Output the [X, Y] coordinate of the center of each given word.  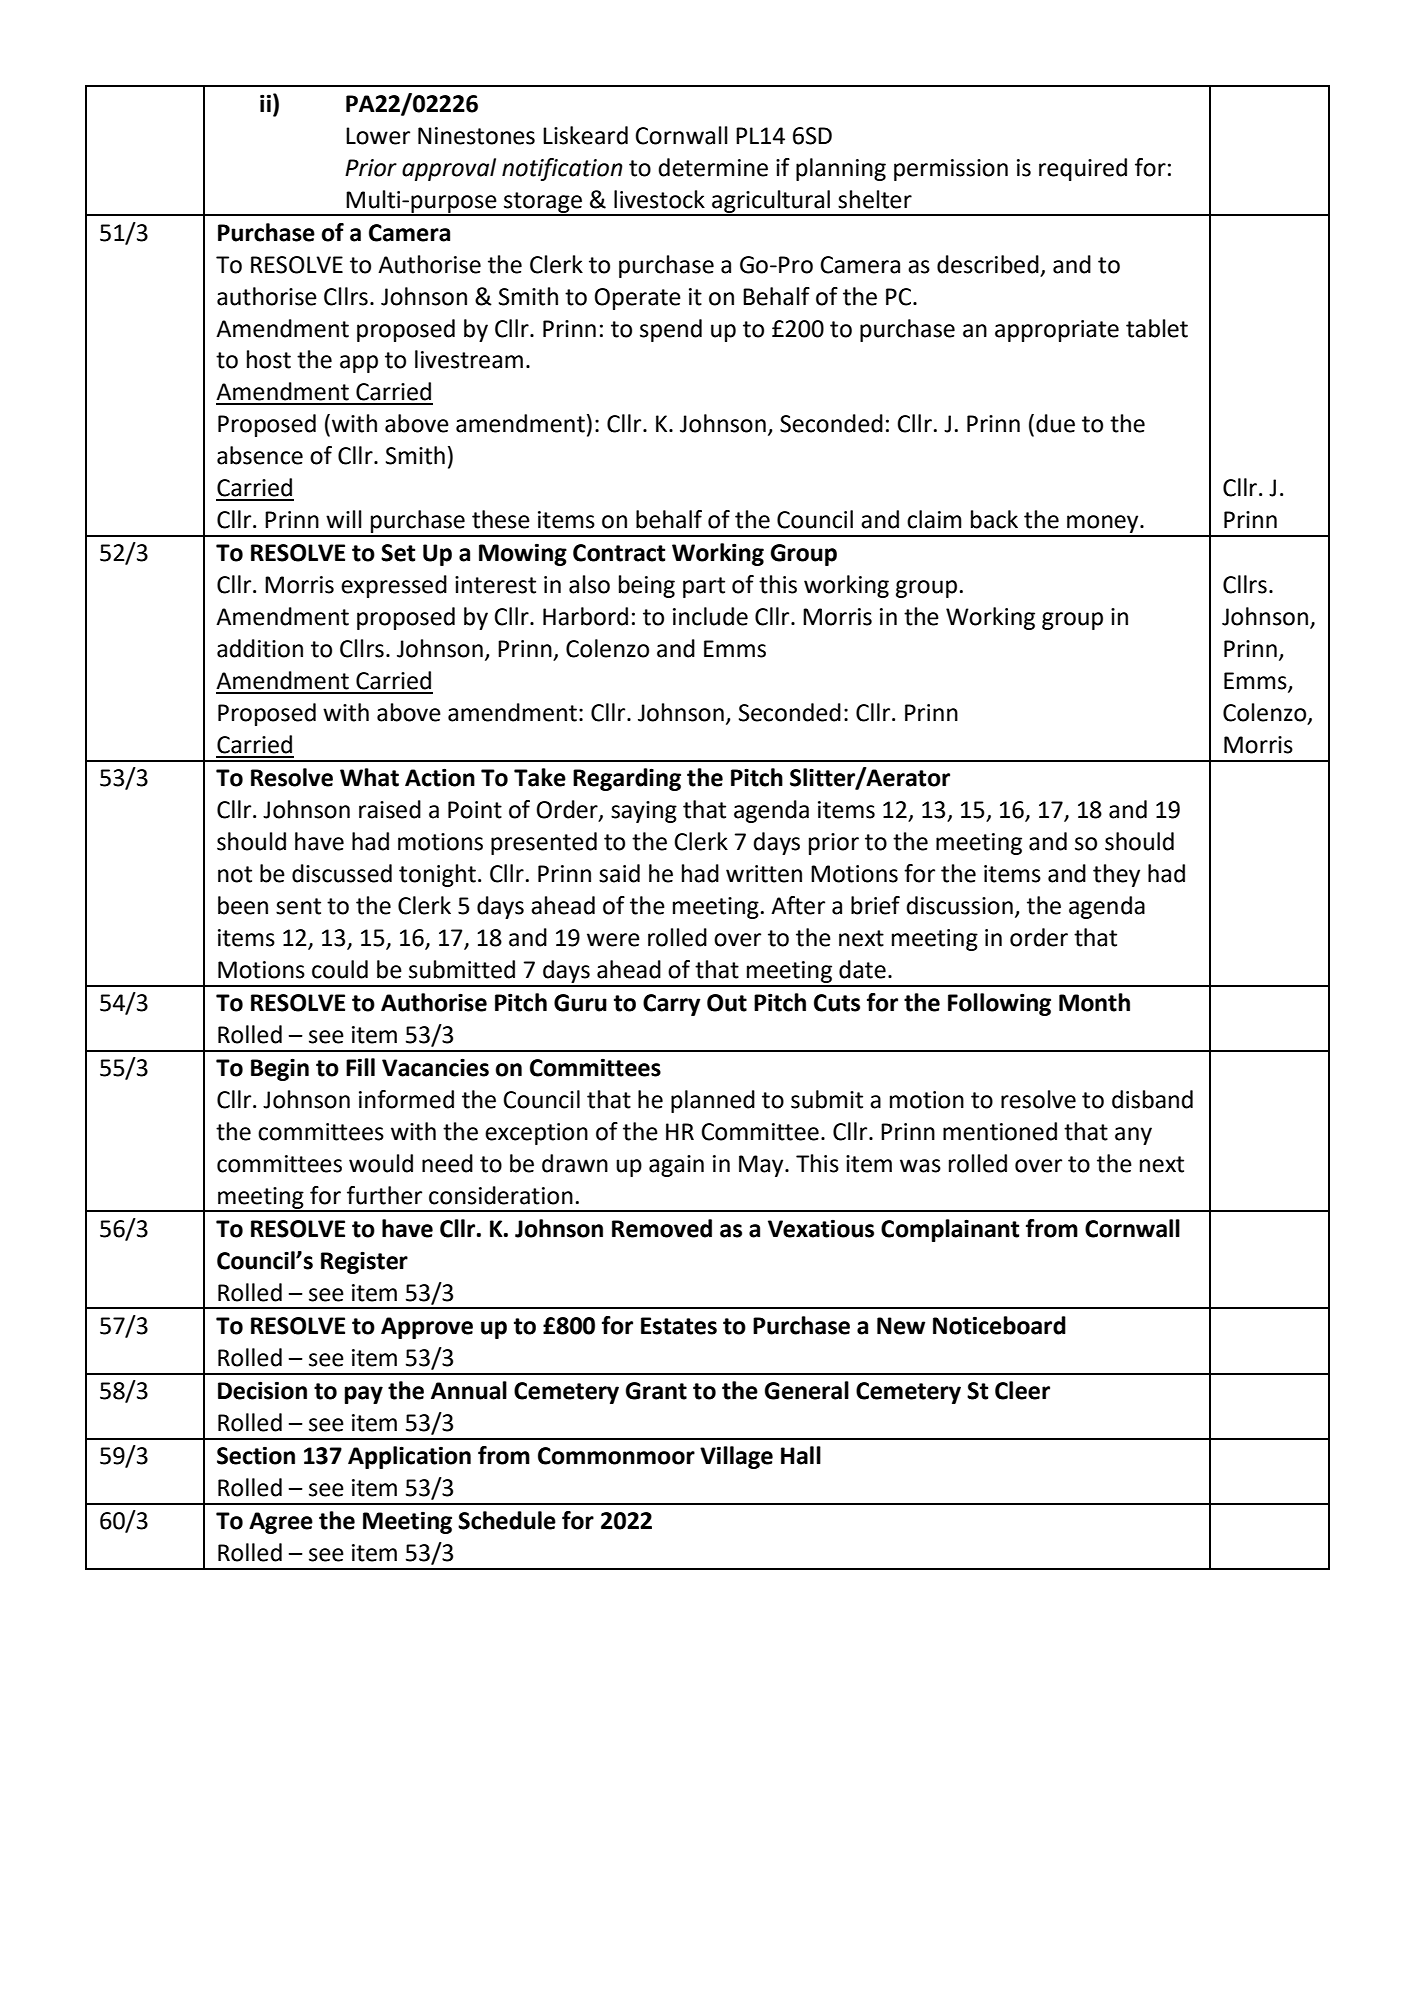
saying [644, 812]
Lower [378, 136]
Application [409, 1457]
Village [736, 1457]
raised [390, 809]
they [1116, 875]
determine [713, 167]
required [1083, 169]
